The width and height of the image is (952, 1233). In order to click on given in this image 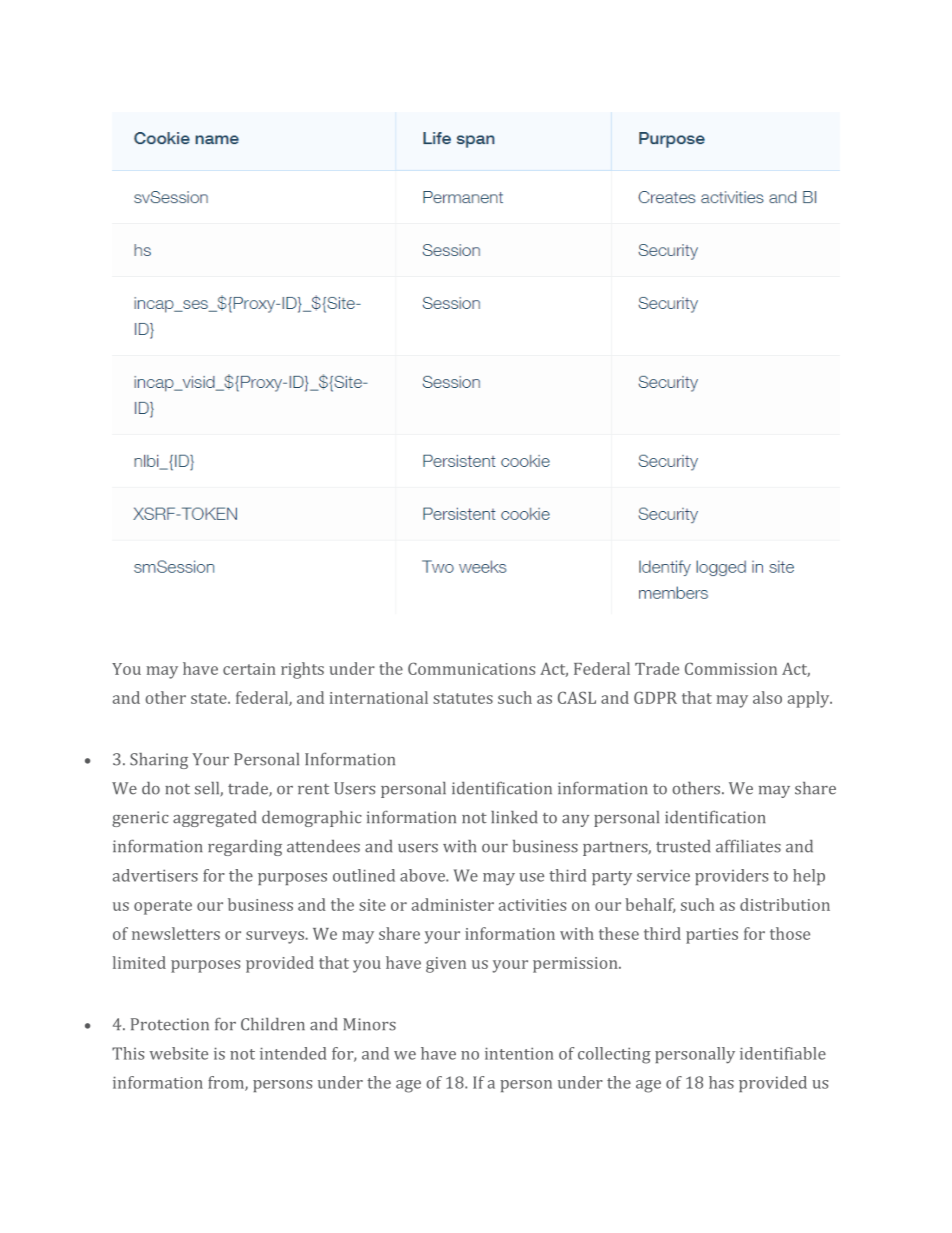, I will do `click(446, 965)`.
